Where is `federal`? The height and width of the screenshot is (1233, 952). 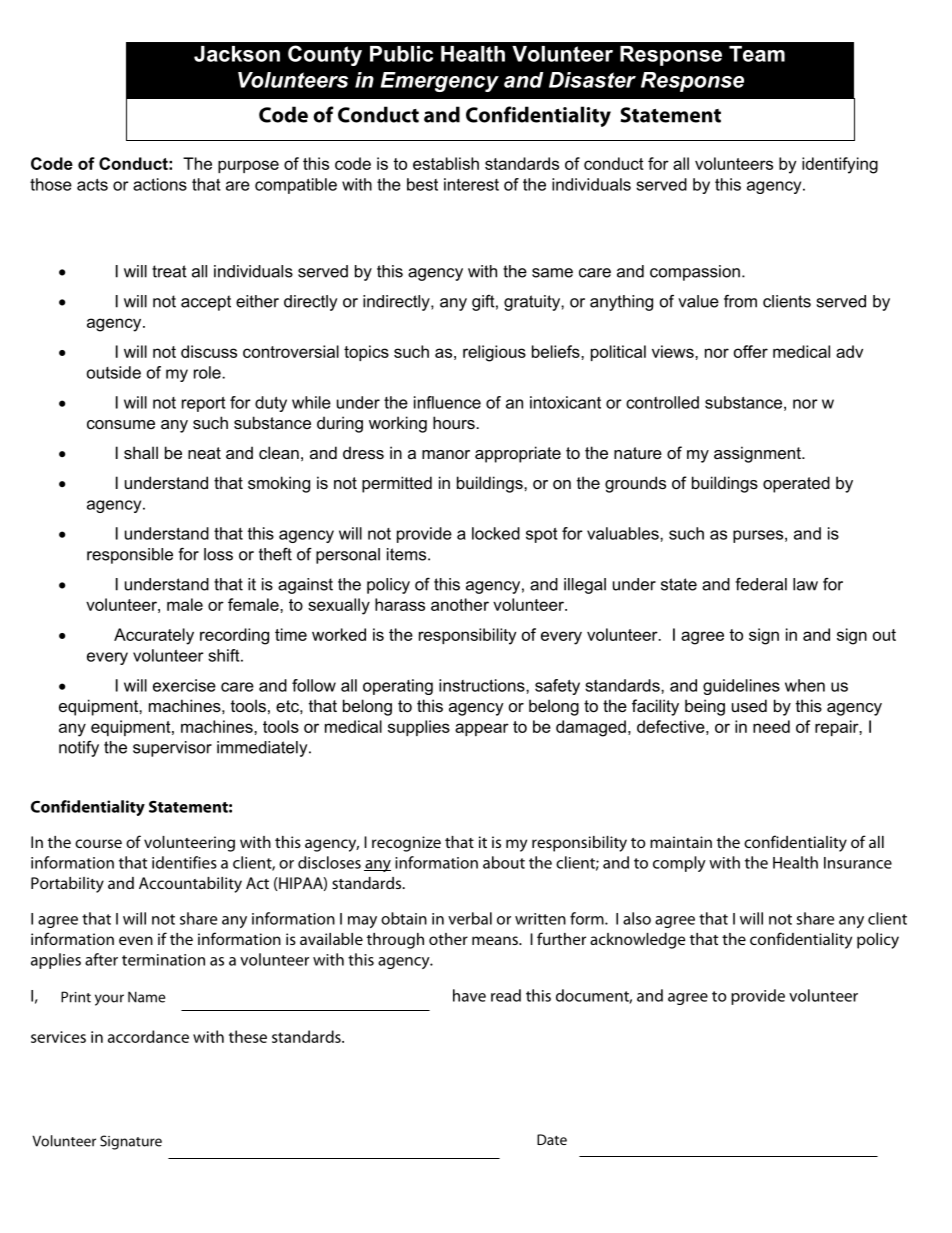 federal is located at coordinates (761, 584).
